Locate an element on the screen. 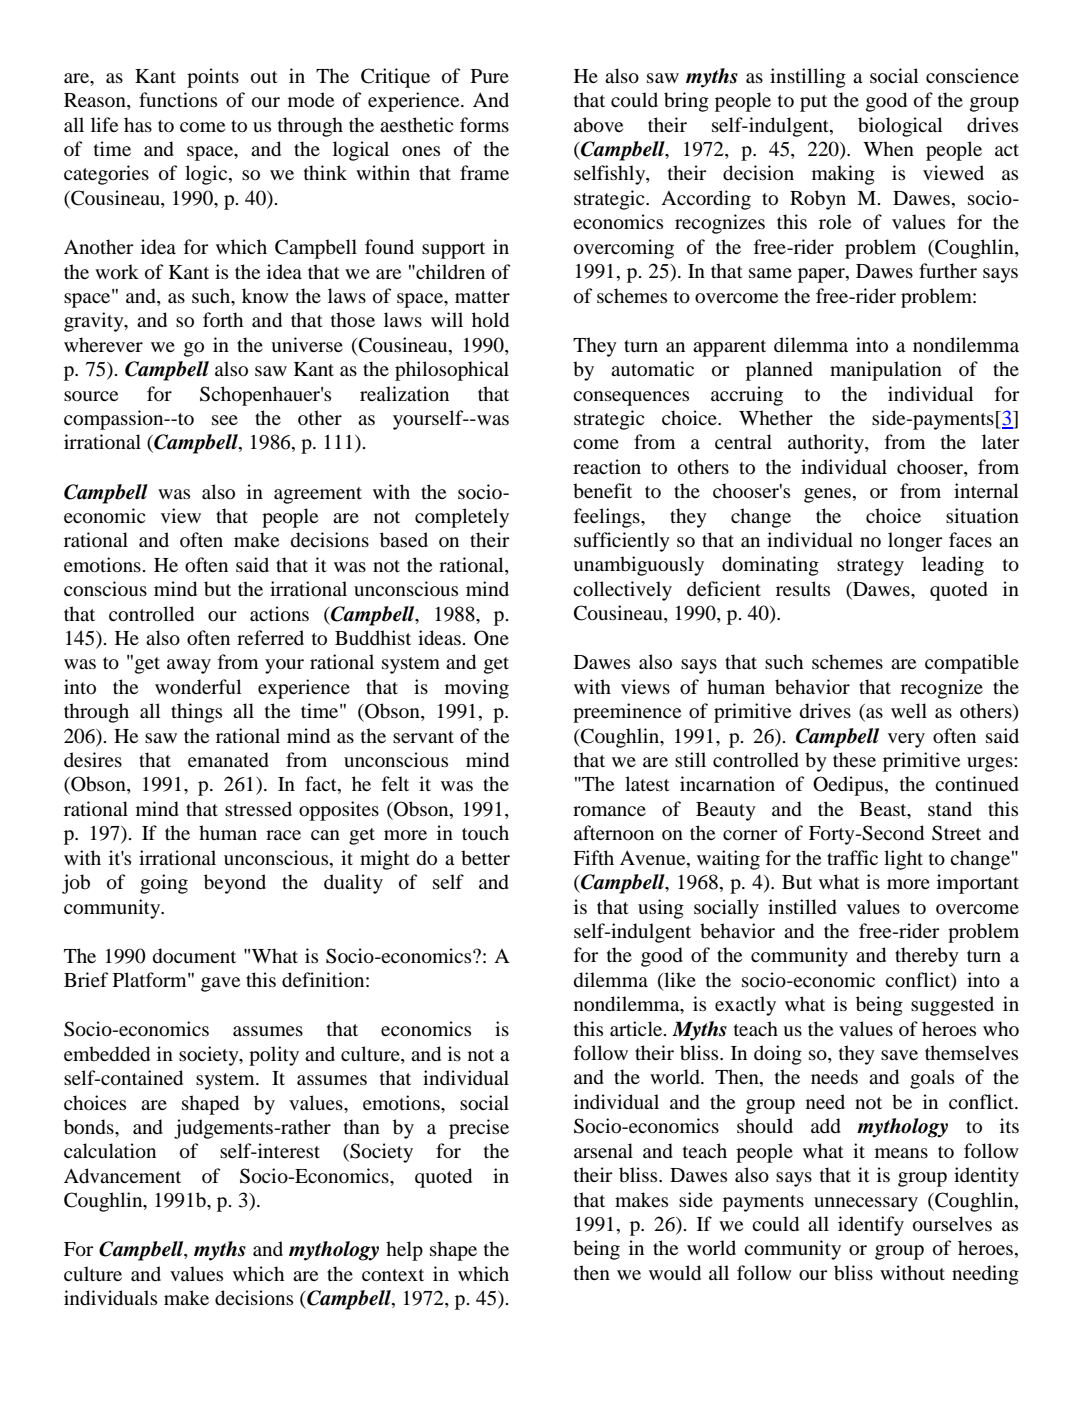 The image size is (1083, 1401). away is located at coordinates (189, 666).
